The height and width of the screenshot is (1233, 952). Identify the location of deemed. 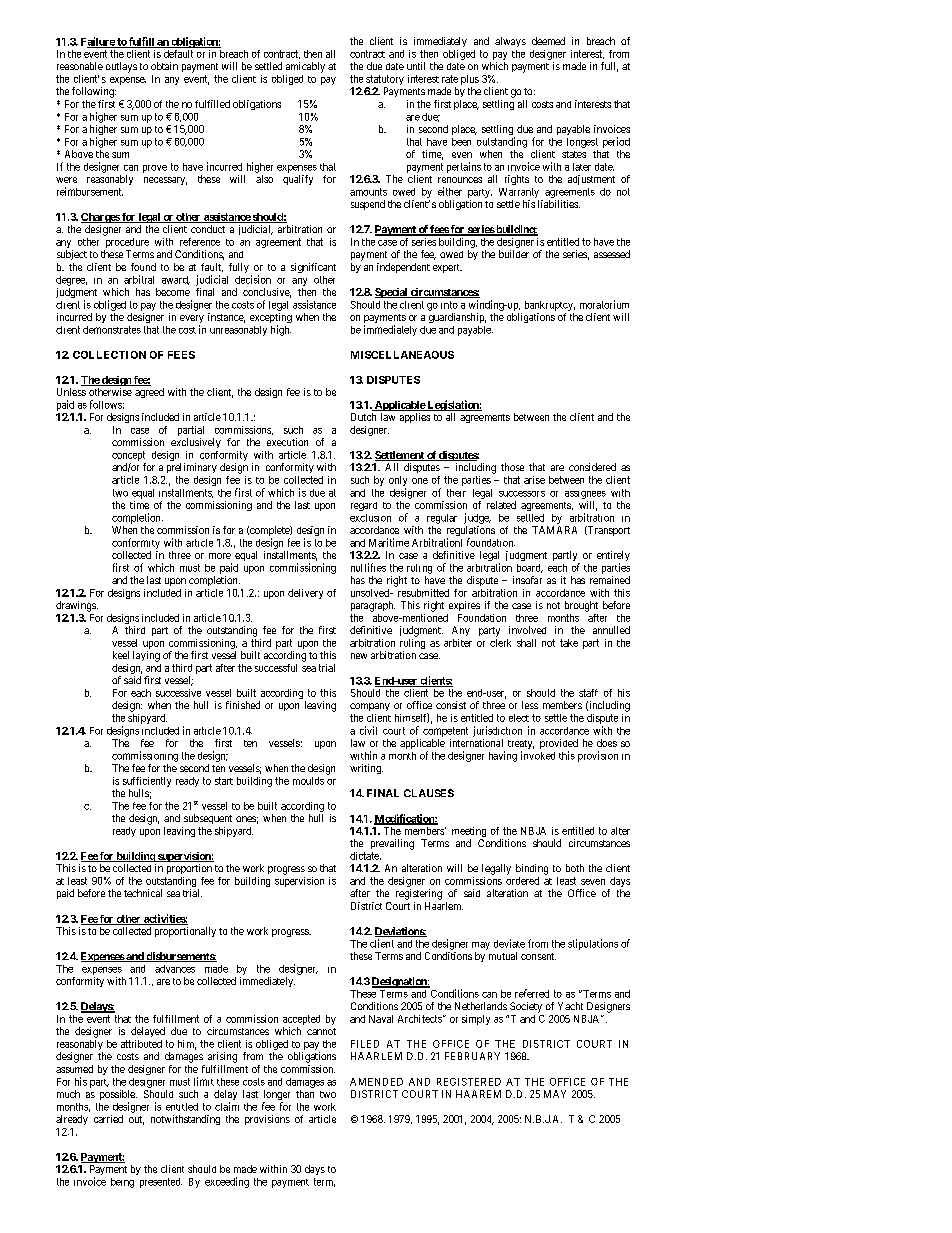
(548, 41).
